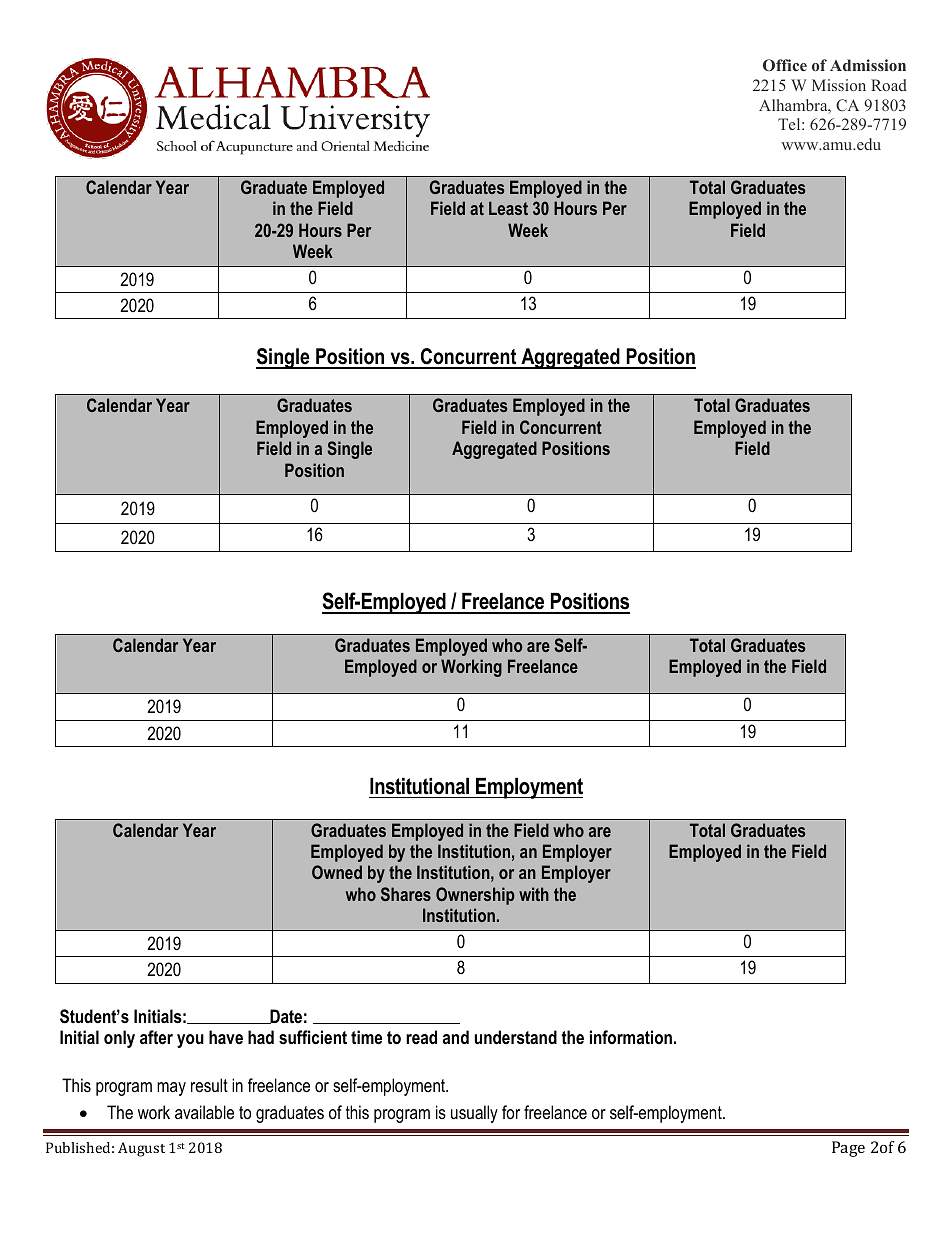 This screenshot has height=1233, width=952. I want to click on result, so click(209, 1085).
